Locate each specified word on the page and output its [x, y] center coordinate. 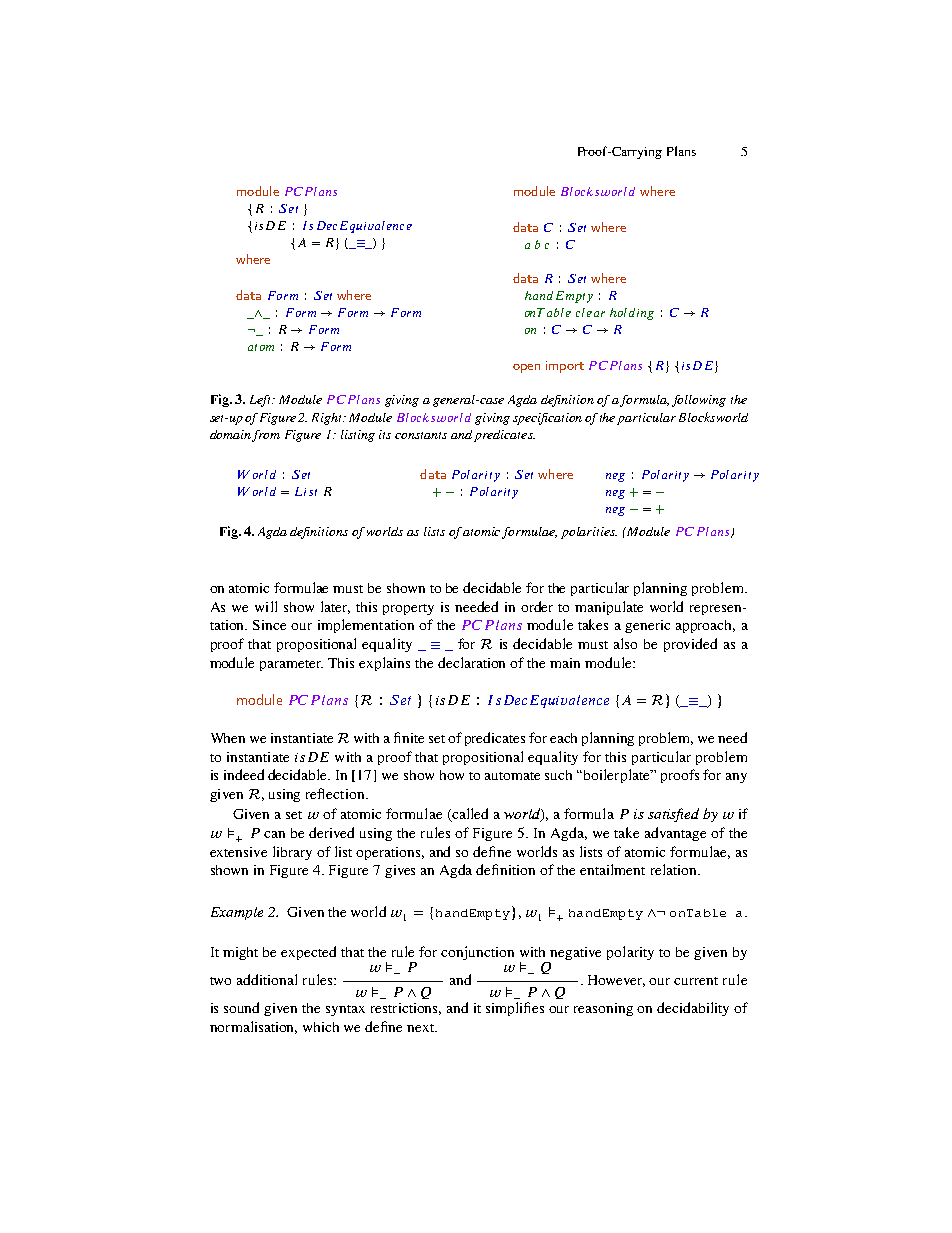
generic [647, 626]
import [565, 367]
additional [267, 979]
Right [328, 419]
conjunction [477, 953]
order [537, 606]
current [696, 981]
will [266, 606]
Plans [681, 151]
